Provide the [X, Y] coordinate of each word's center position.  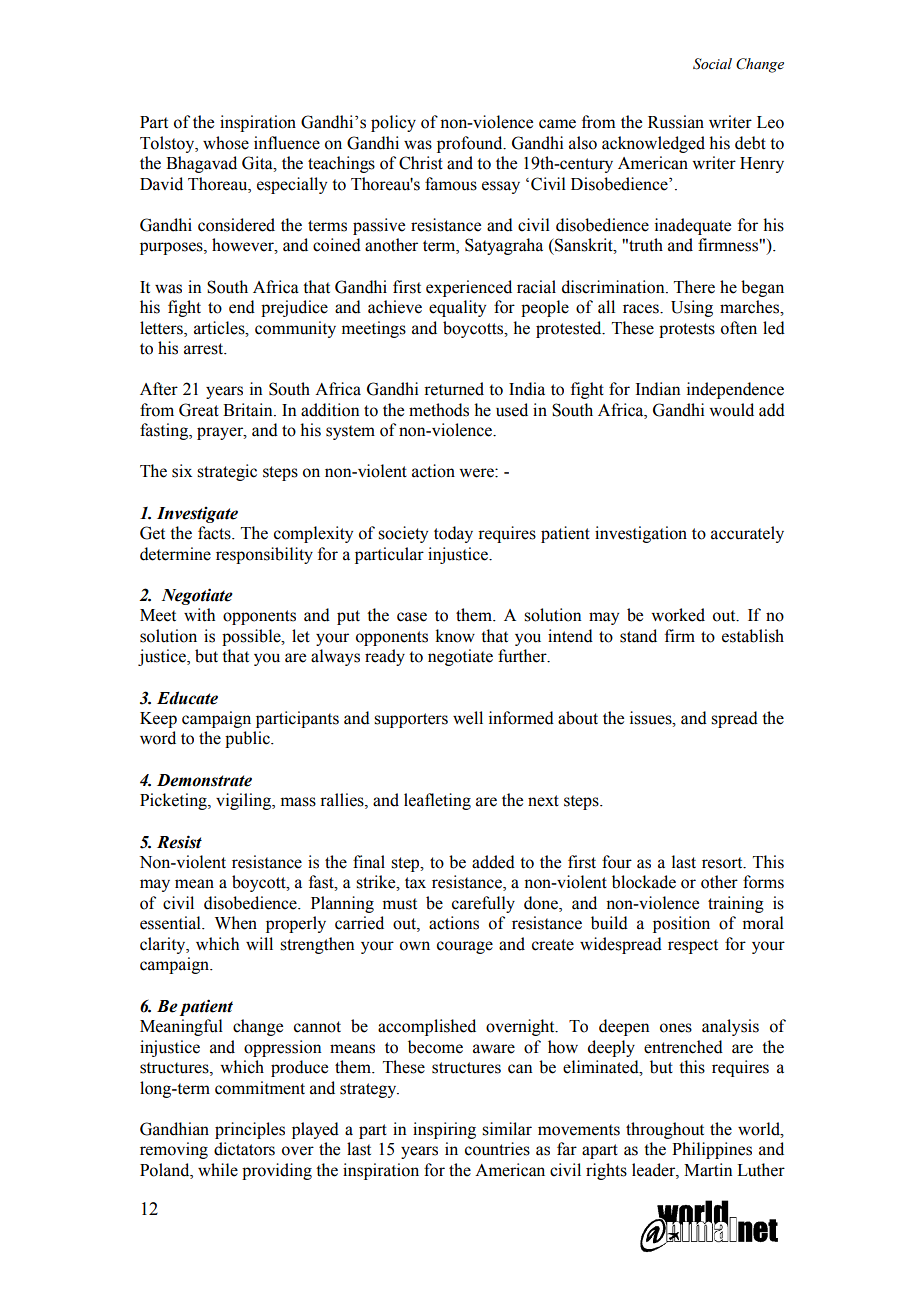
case [412, 617]
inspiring [444, 1130]
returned [454, 389]
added [493, 862]
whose [226, 143]
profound [471, 144]
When [236, 923]
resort [723, 863]
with [199, 615]
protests [687, 330]
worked [678, 615]
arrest [205, 349]
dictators [244, 1149]
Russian [676, 122]
